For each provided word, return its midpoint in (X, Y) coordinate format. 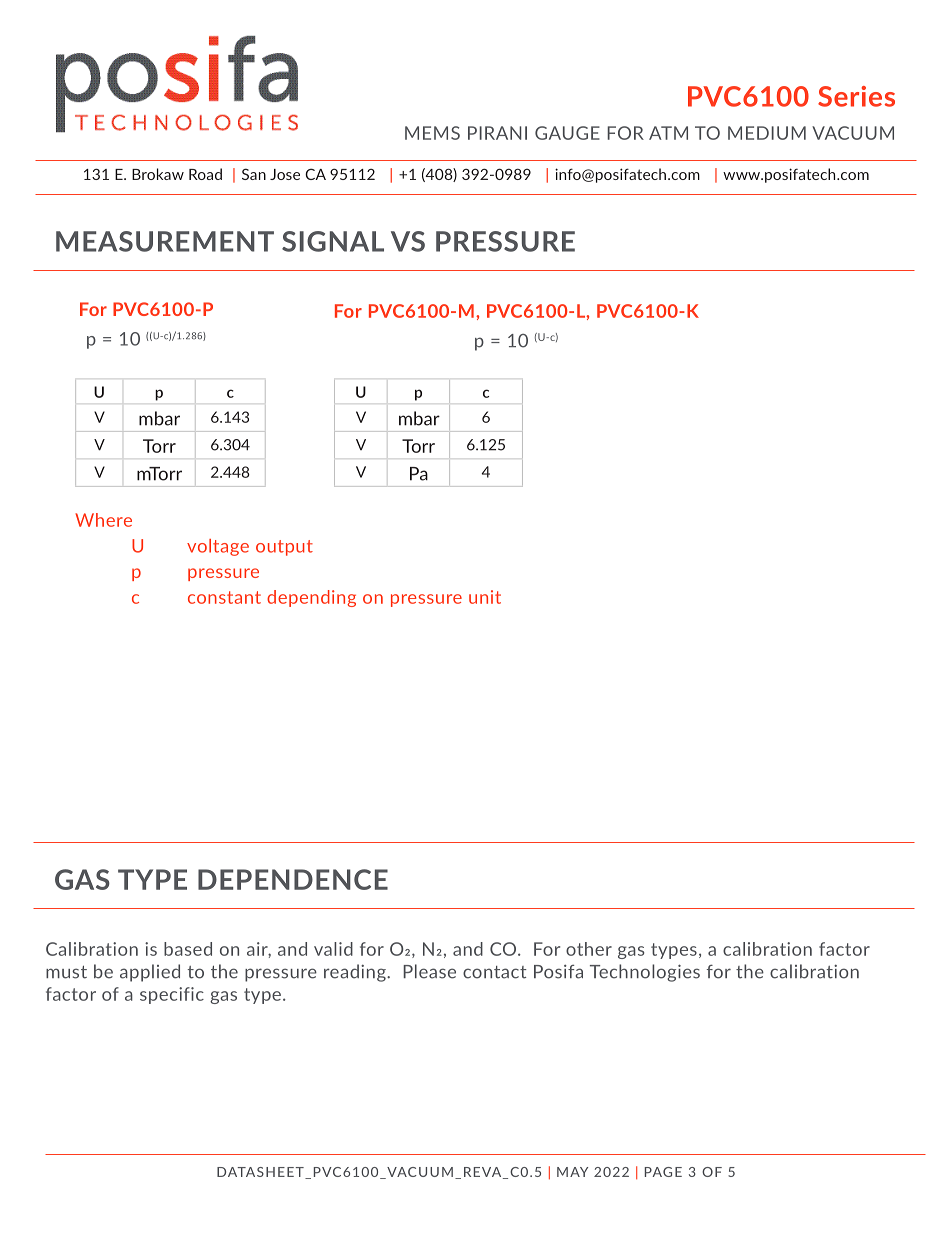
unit (485, 597)
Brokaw (158, 174)
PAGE (663, 1172)
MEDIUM (767, 133)
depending (311, 598)
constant (224, 597)
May (572, 1172)
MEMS (432, 133)
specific (172, 995)
